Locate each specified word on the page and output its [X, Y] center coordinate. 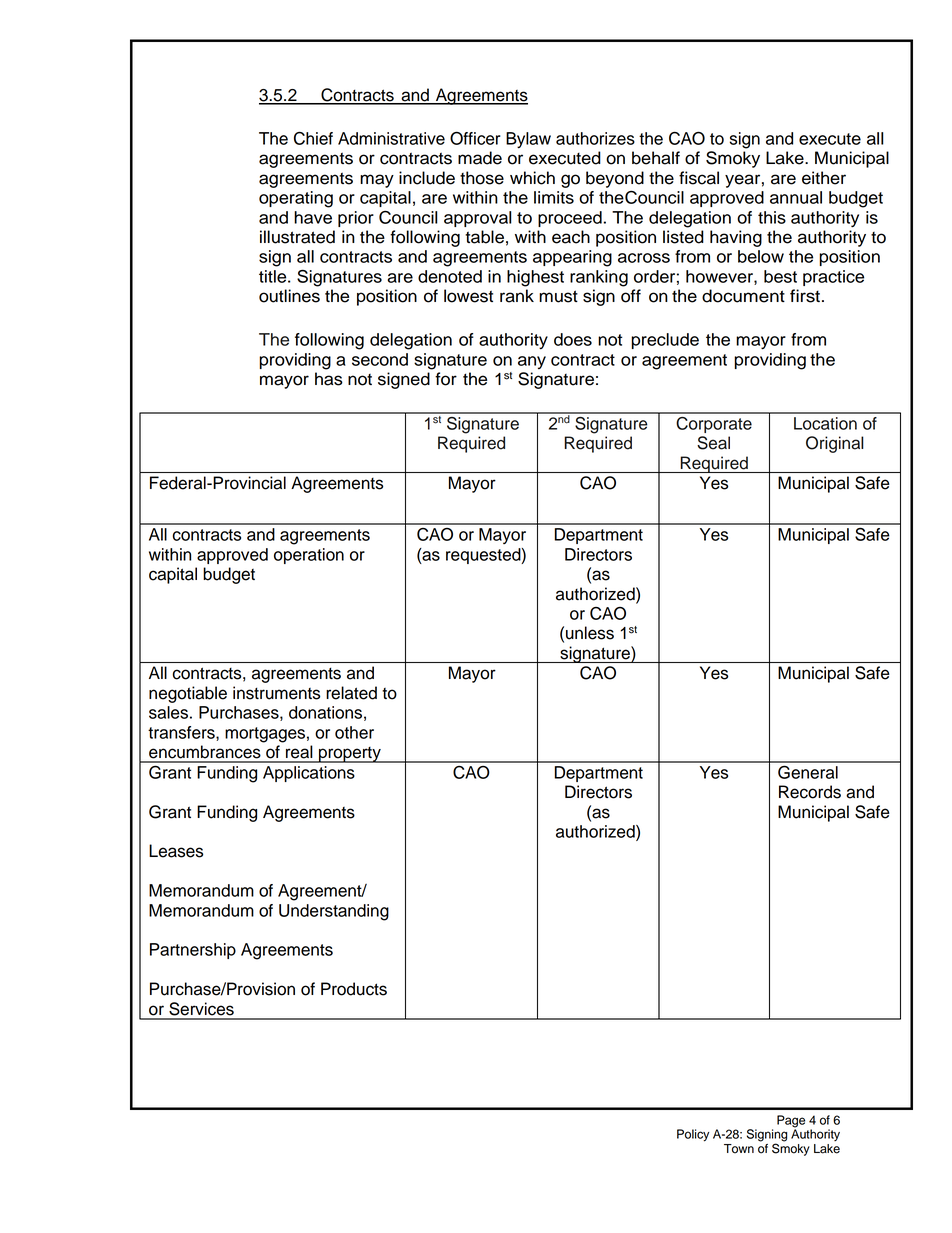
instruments [276, 693]
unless [590, 633]
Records [810, 792]
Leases [176, 851]
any [532, 362]
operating [296, 199]
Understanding [334, 912]
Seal [713, 443]
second [380, 359]
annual [796, 197]
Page [791, 1122]
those [482, 178]
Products [354, 989]
